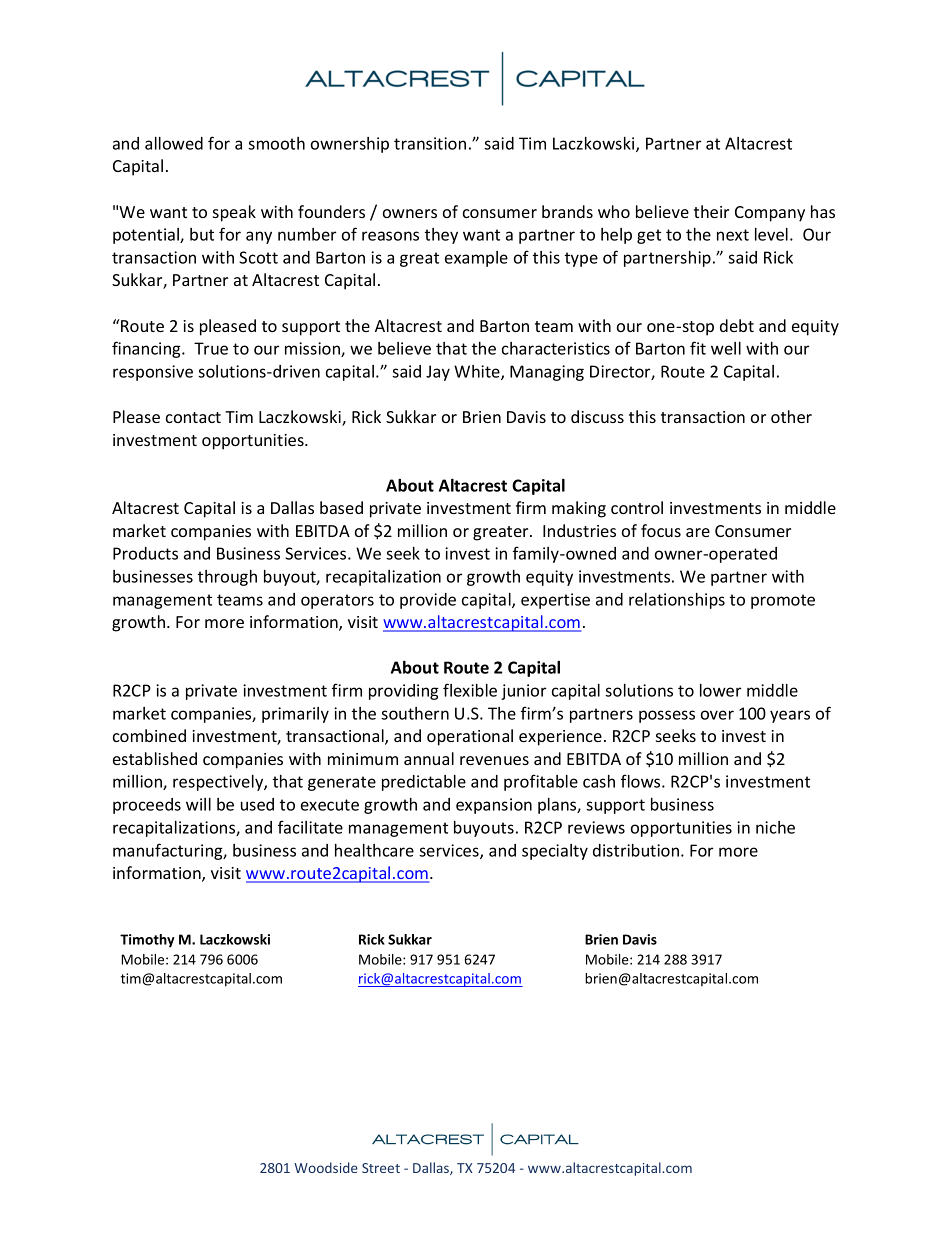  Describe the element at coordinates (636, 850) in the screenshot. I see `distribution` at that location.
